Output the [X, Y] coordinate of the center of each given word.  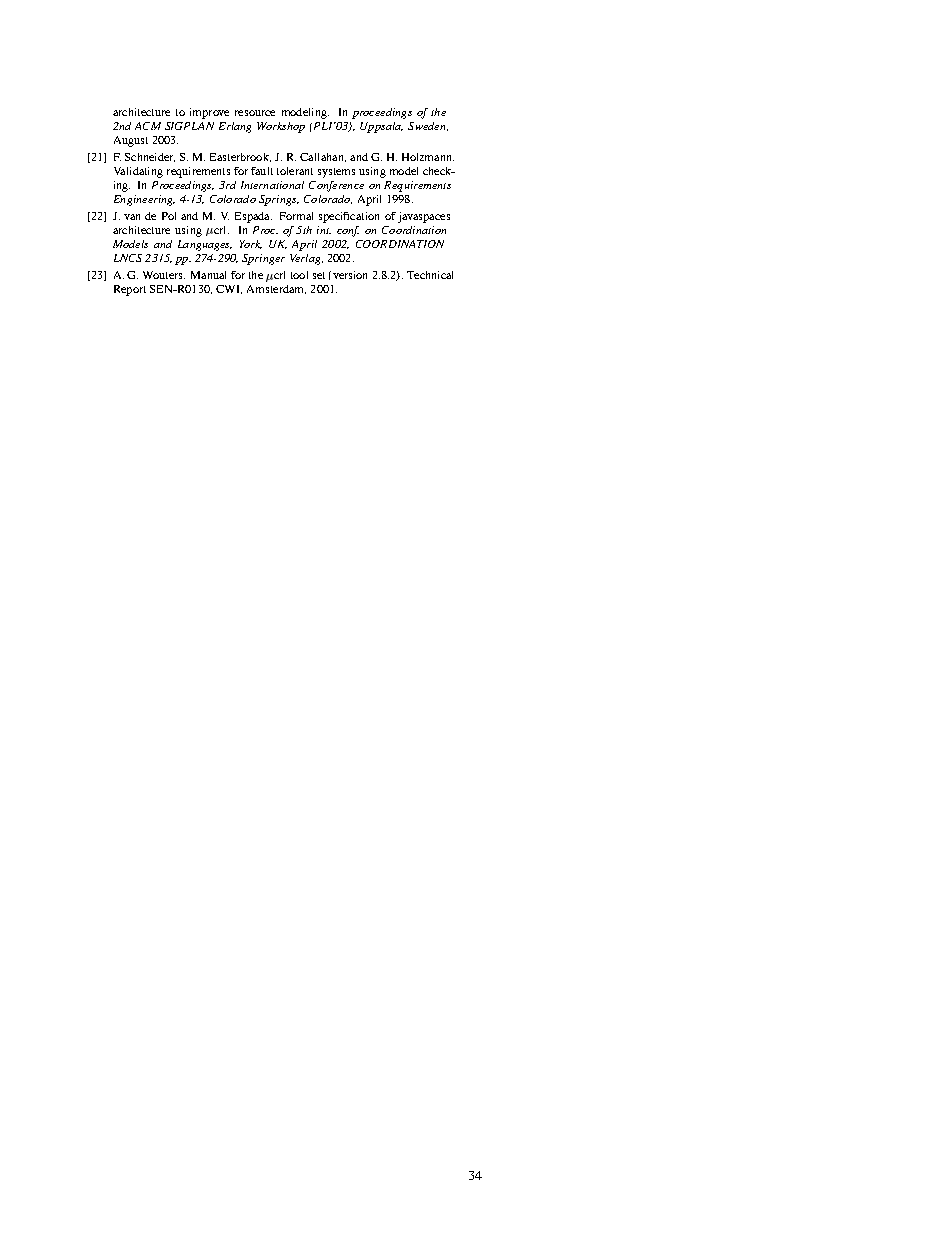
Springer [263, 259]
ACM [148, 126]
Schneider [150, 157]
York [251, 244]
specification [349, 217]
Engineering [144, 200]
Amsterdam [276, 289]
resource [255, 113]
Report [130, 290]
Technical [430, 275]
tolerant [295, 171]
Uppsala [381, 127]
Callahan [323, 157]
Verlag [306, 259]
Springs [279, 200]
